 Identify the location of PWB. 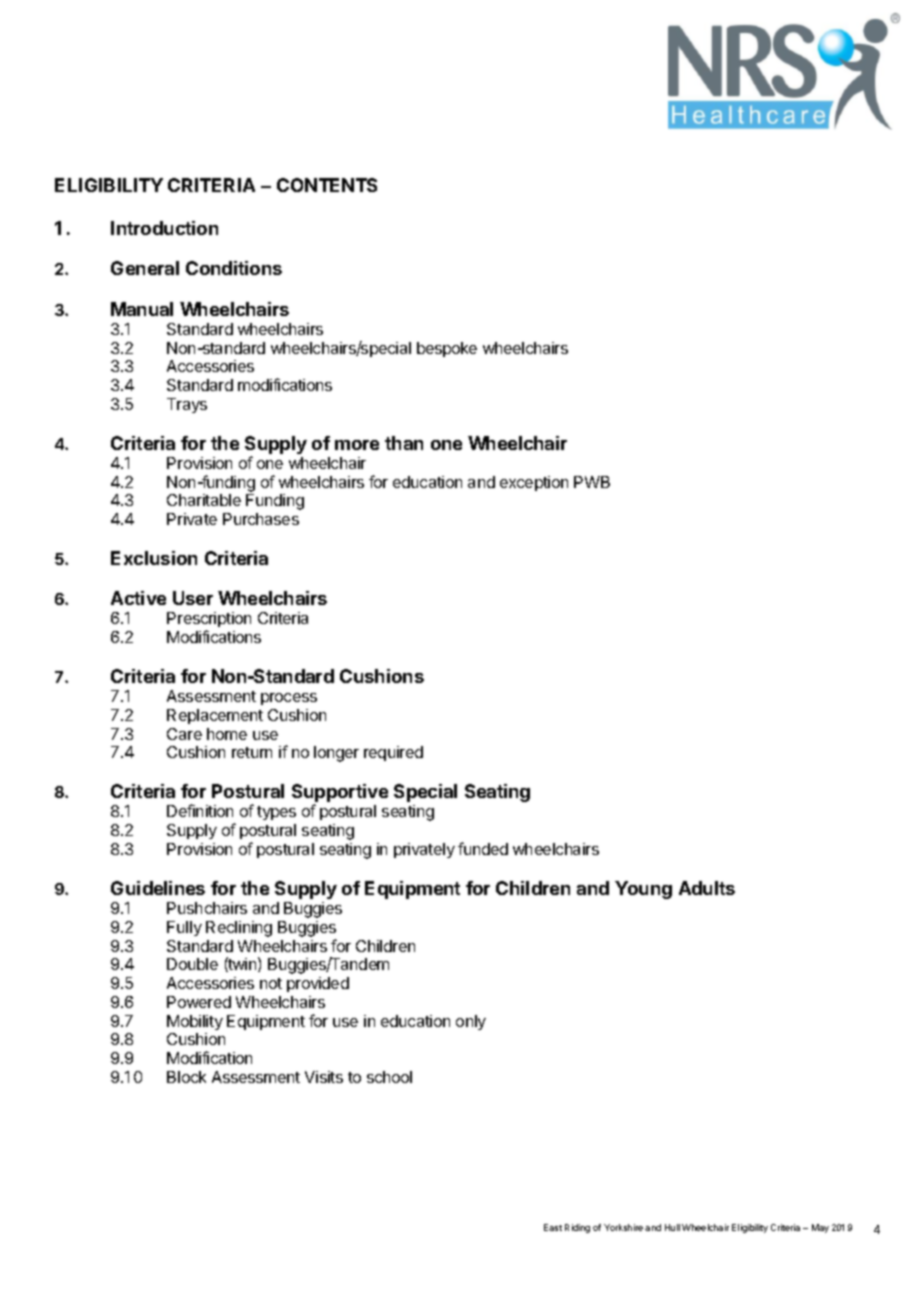
(592, 482).
